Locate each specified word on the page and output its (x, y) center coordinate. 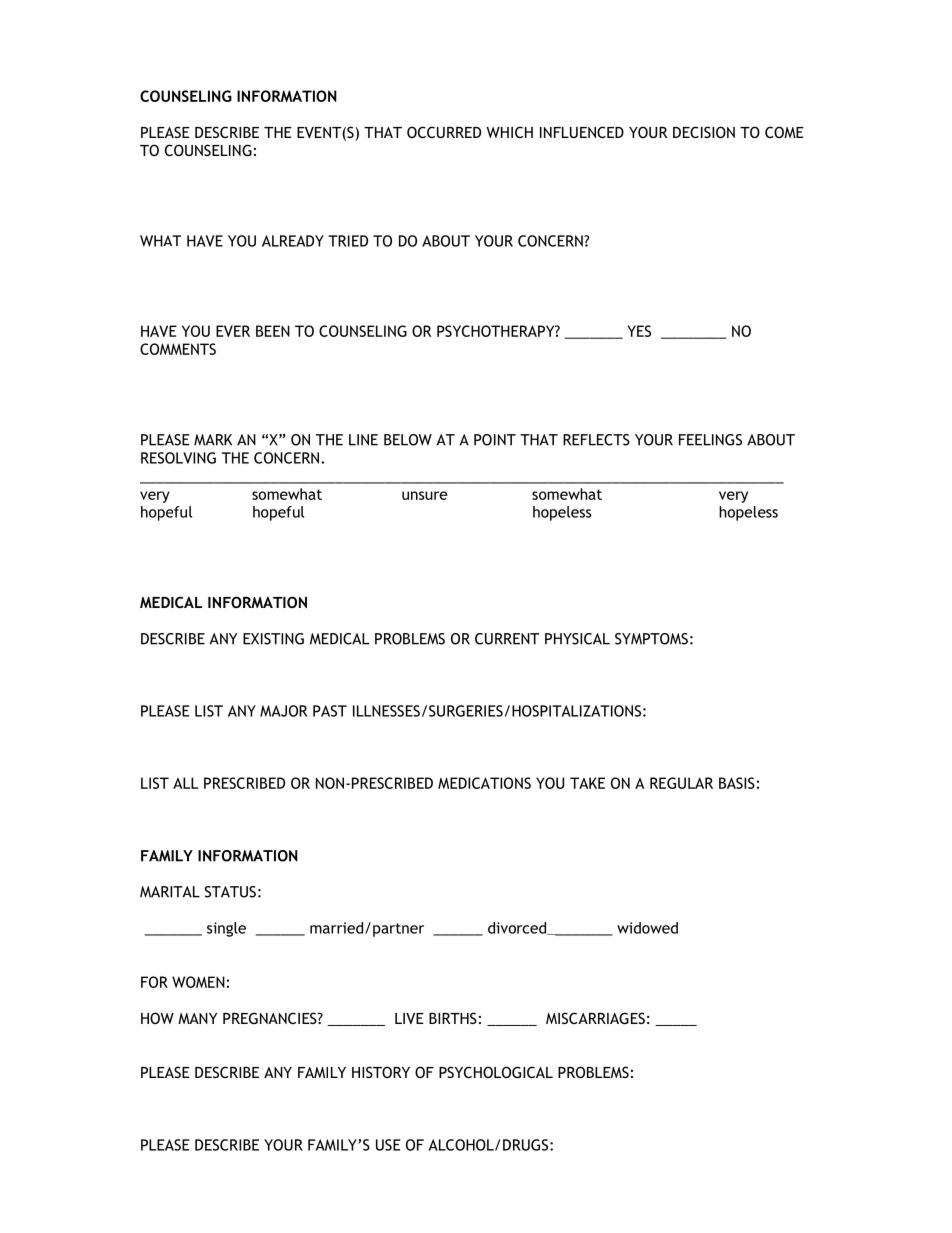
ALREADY (293, 241)
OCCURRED (444, 132)
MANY (197, 1018)
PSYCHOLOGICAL (496, 1072)
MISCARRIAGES (595, 1018)
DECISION (704, 132)
